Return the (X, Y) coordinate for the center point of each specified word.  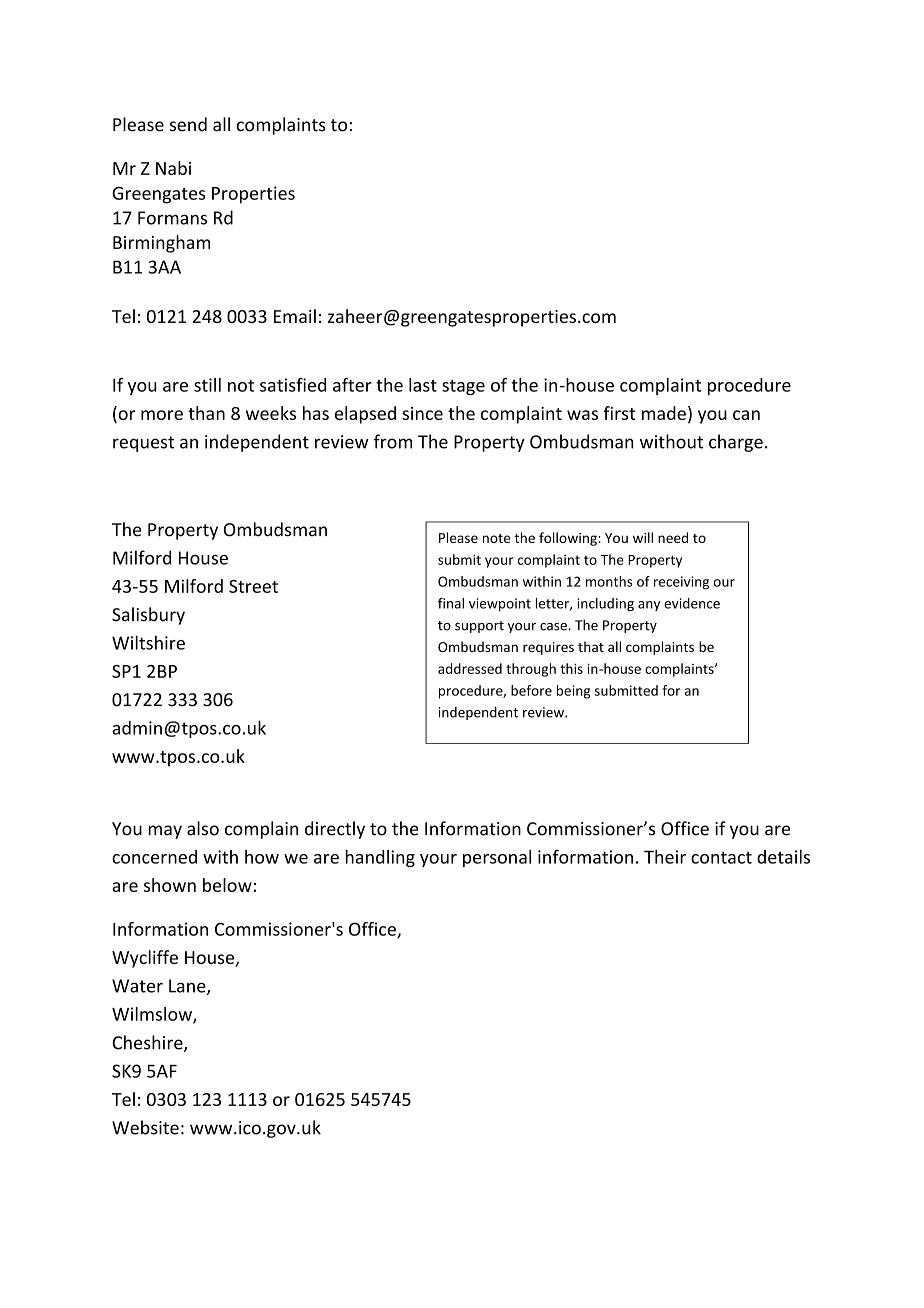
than (206, 413)
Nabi (173, 168)
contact (721, 857)
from (393, 441)
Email (295, 316)
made (664, 413)
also (203, 828)
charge (736, 443)
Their (665, 857)
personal (497, 858)
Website (145, 1127)
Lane (188, 987)
